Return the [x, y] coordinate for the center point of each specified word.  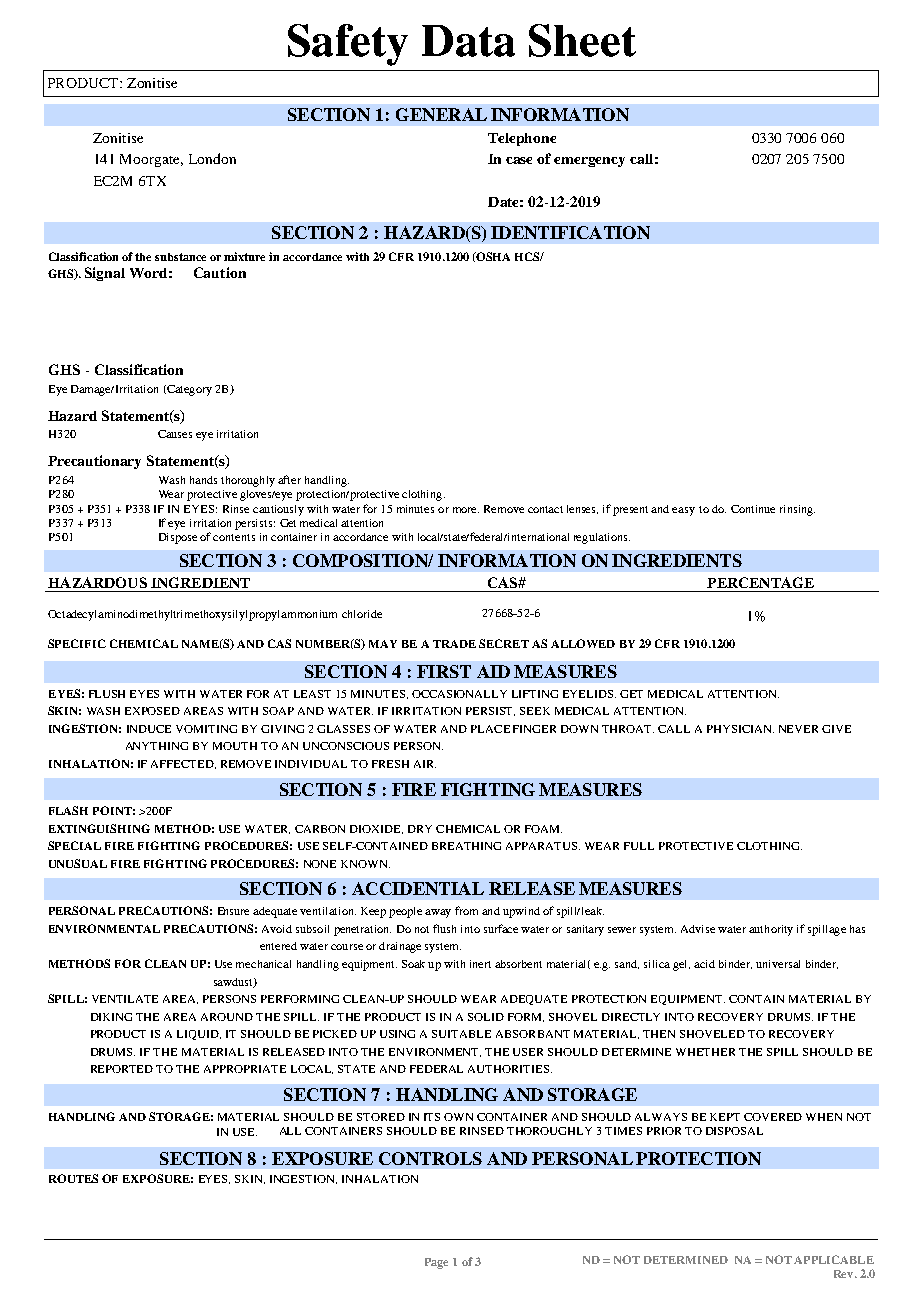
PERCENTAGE [760, 582]
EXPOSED [152, 711]
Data [468, 41]
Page [436, 1263]
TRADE [454, 644]
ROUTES [73, 1178]
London [212, 158]
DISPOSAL [734, 1131]
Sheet [582, 40]
